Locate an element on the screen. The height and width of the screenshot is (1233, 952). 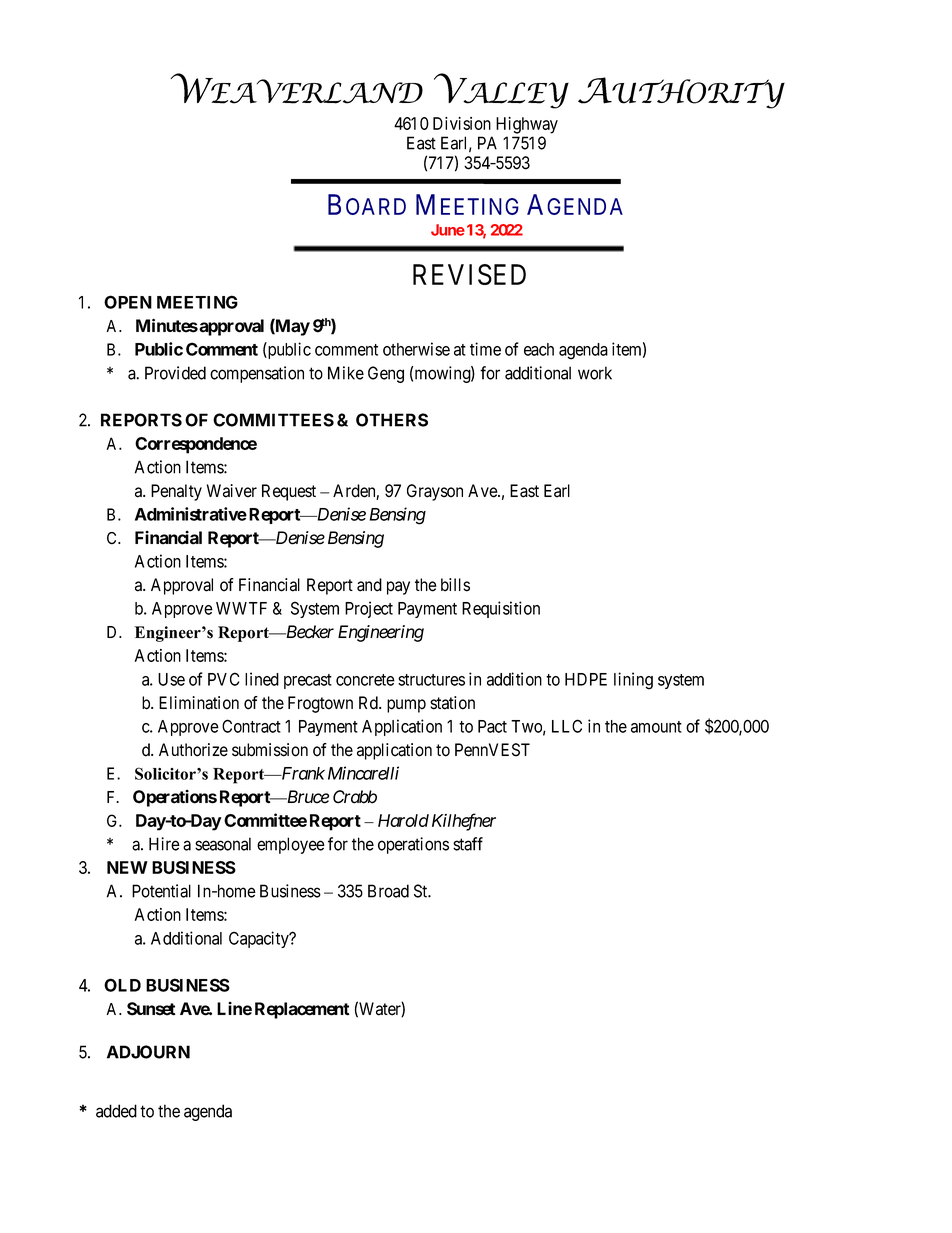
added is located at coordinates (116, 1111).
